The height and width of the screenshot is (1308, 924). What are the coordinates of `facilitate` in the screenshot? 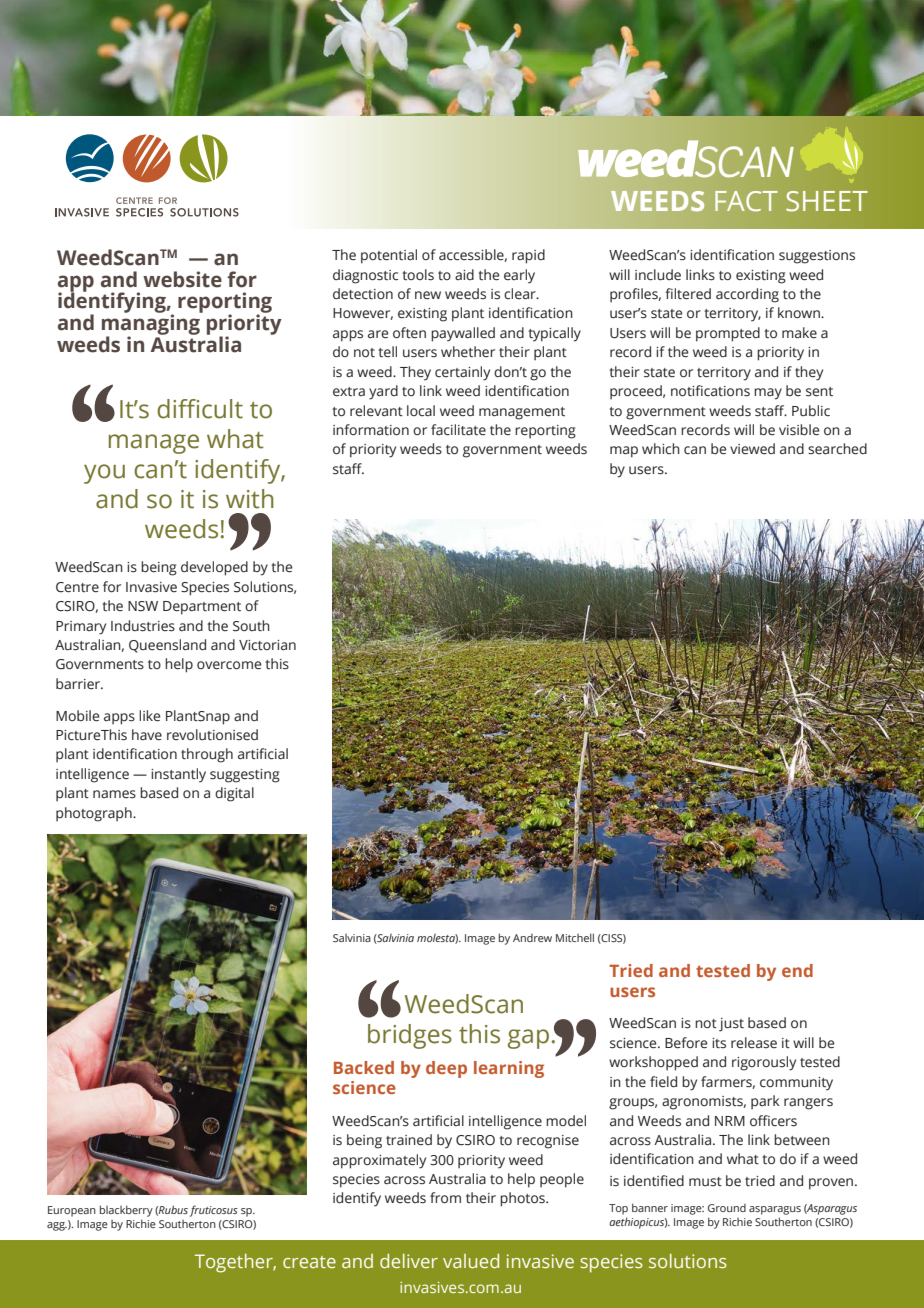 It's located at (458, 430).
